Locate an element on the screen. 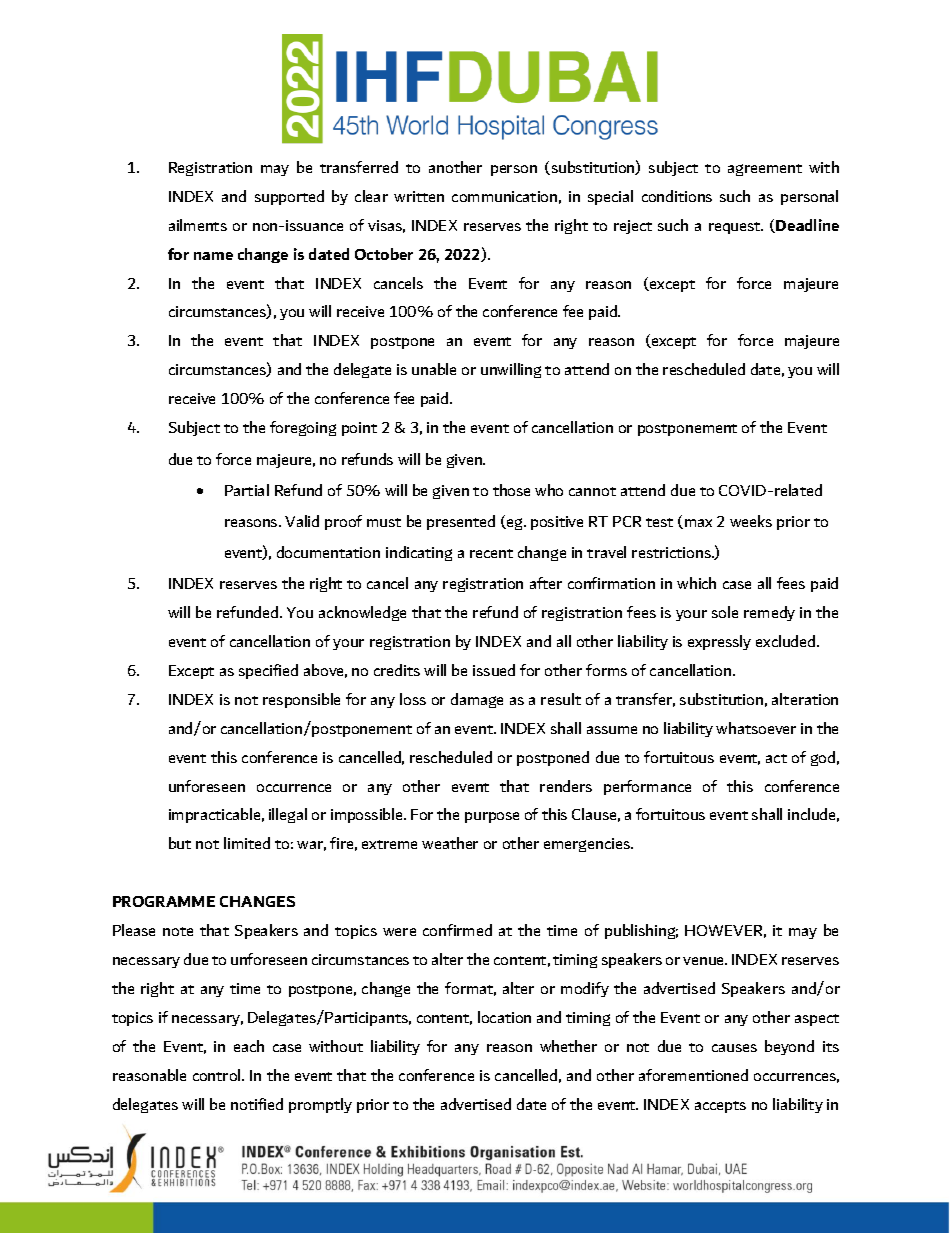 This screenshot has width=952, height=1233. control is located at coordinates (218, 1075).
